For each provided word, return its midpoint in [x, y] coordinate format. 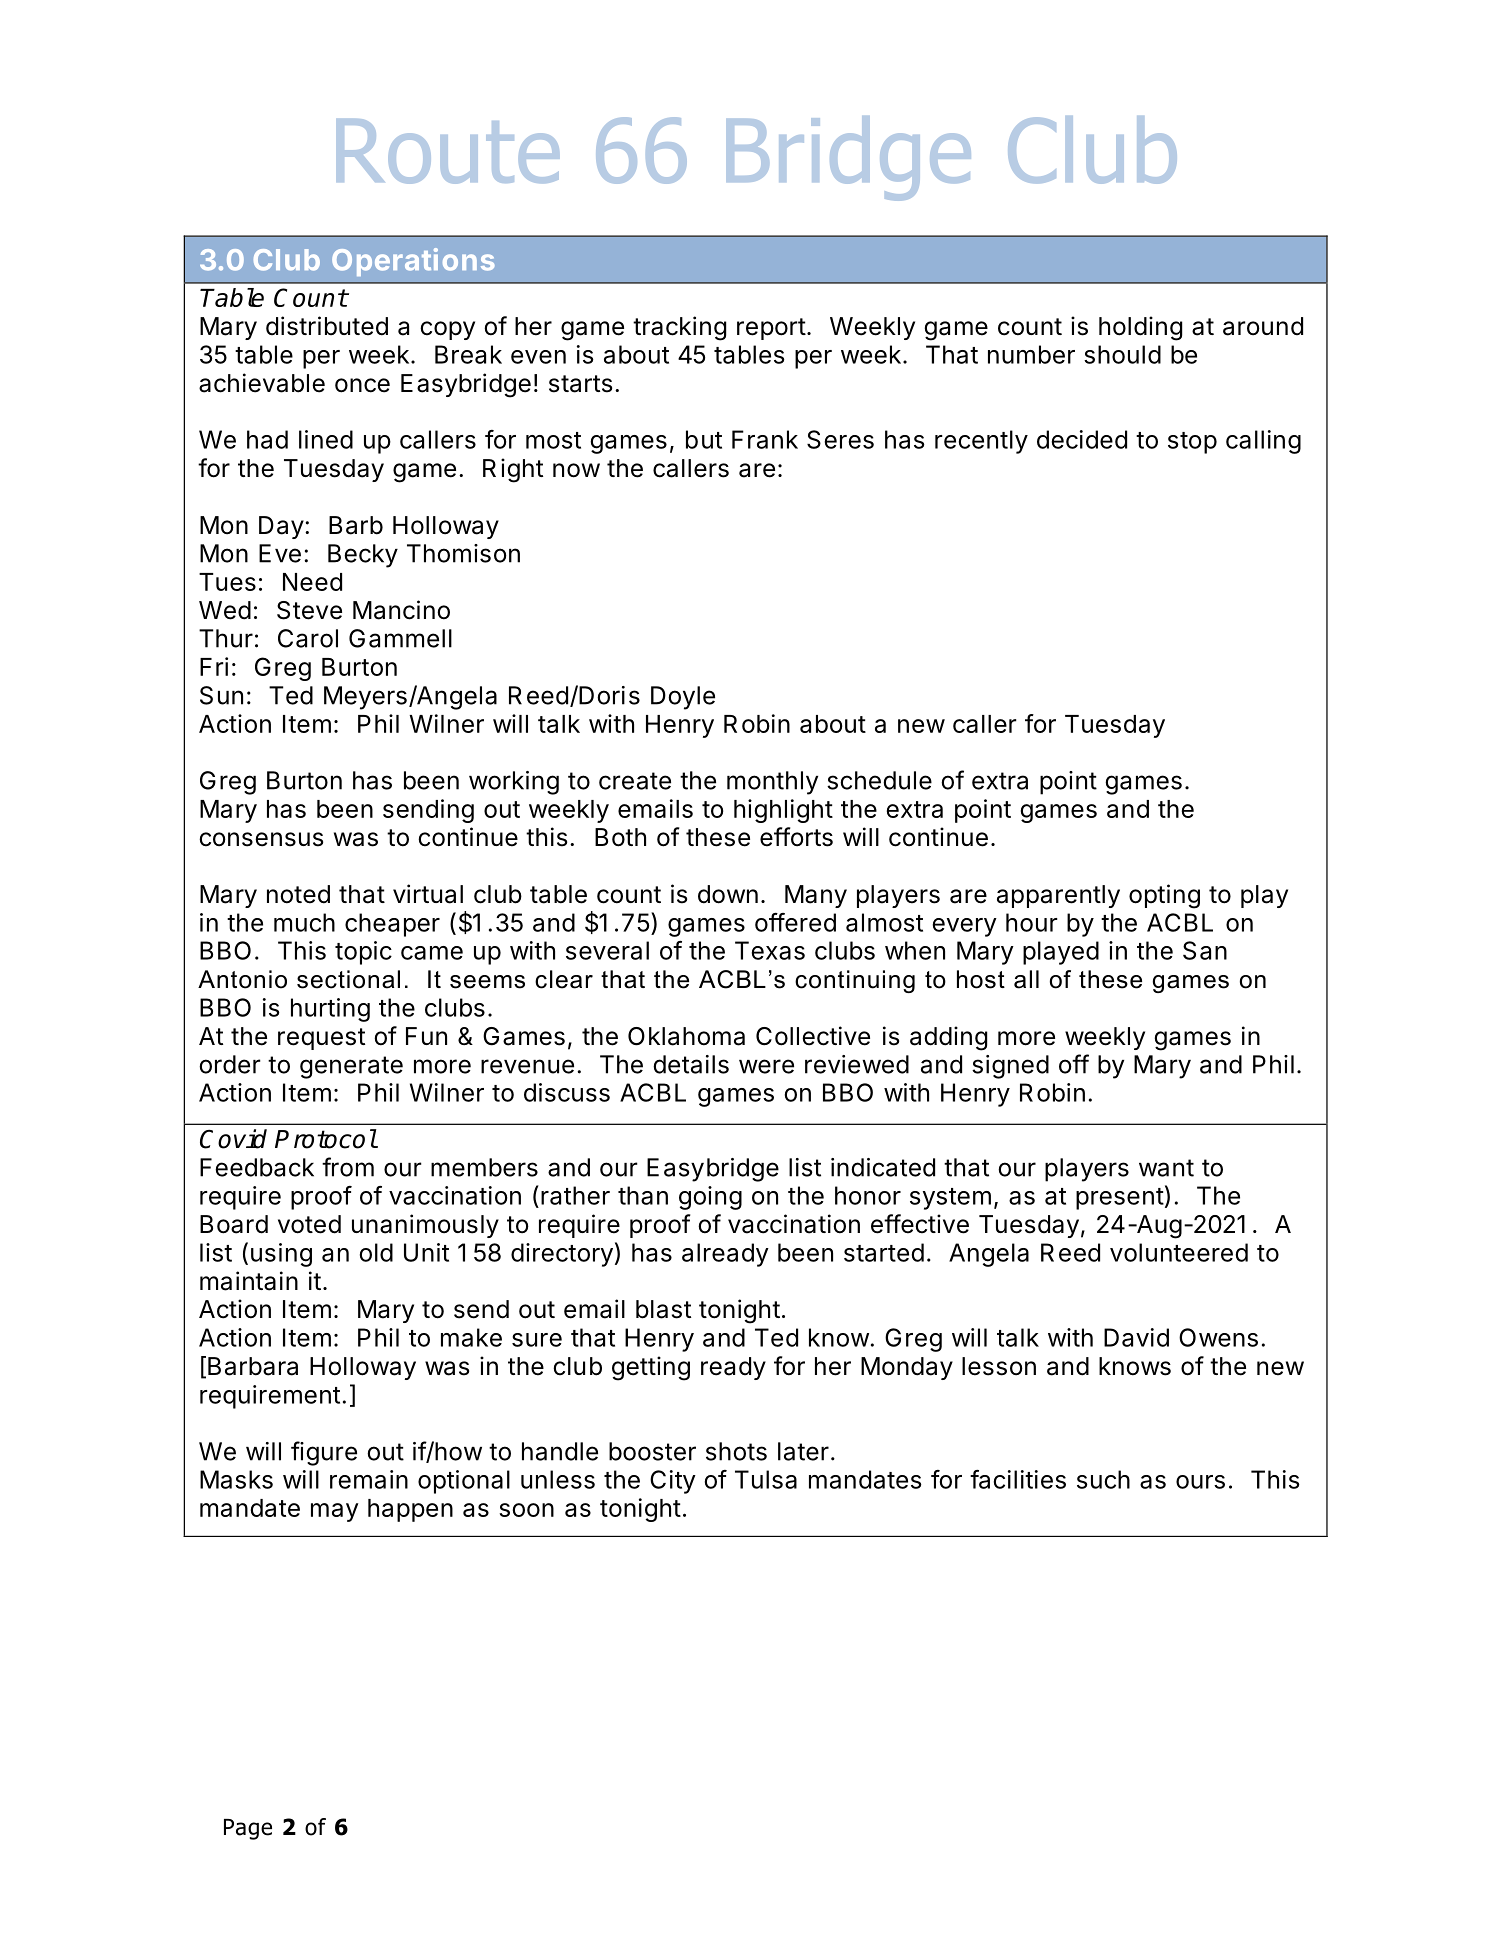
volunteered [1179, 1252]
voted [309, 1224]
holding [1140, 328]
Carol [308, 638]
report [771, 329]
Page [248, 1829]
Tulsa [766, 1479]
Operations [413, 262]
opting [1164, 896]
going [710, 1198]
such [1103, 1479]
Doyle [683, 698]
